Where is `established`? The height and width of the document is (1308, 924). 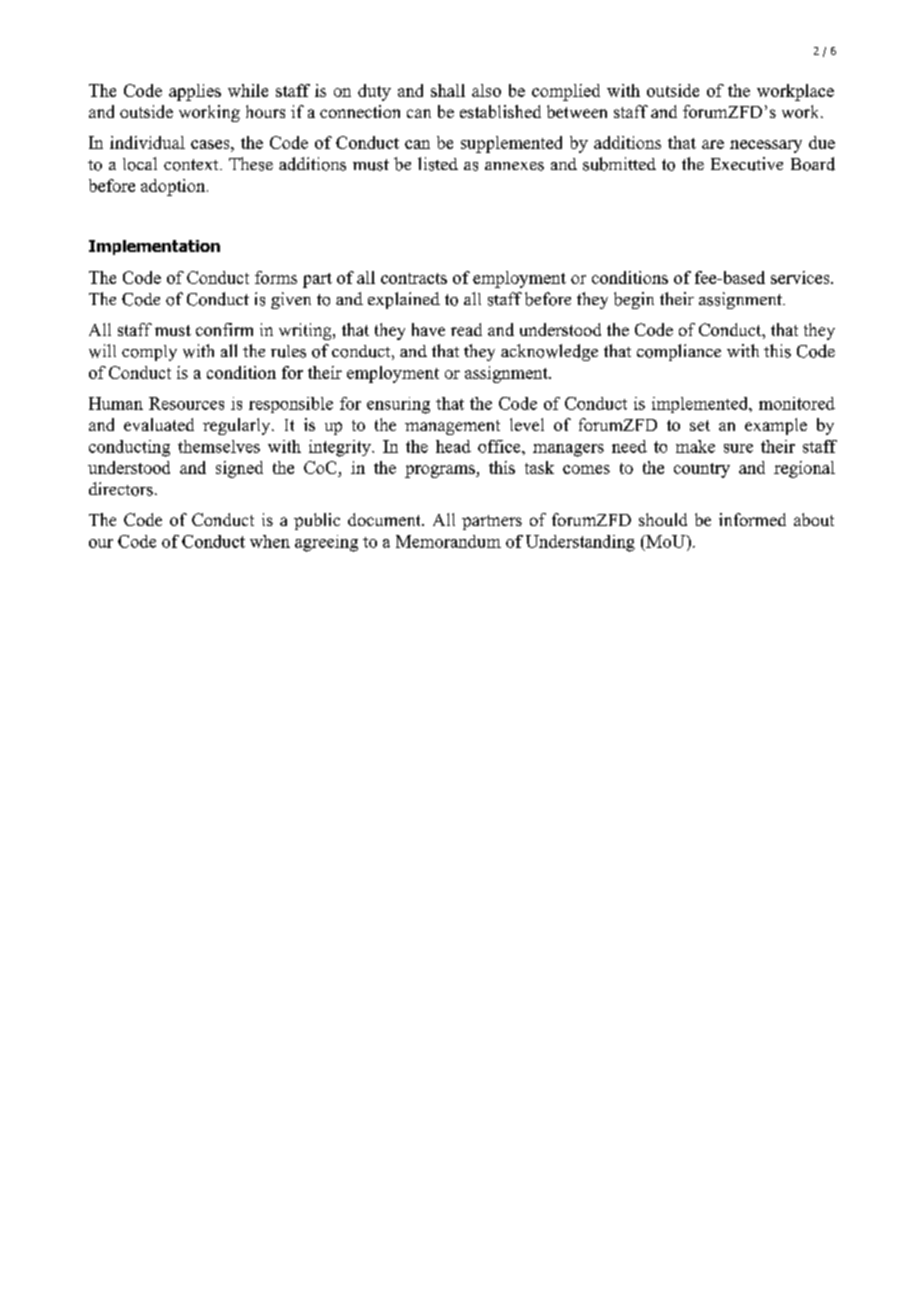
established is located at coordinates (500, 111).
